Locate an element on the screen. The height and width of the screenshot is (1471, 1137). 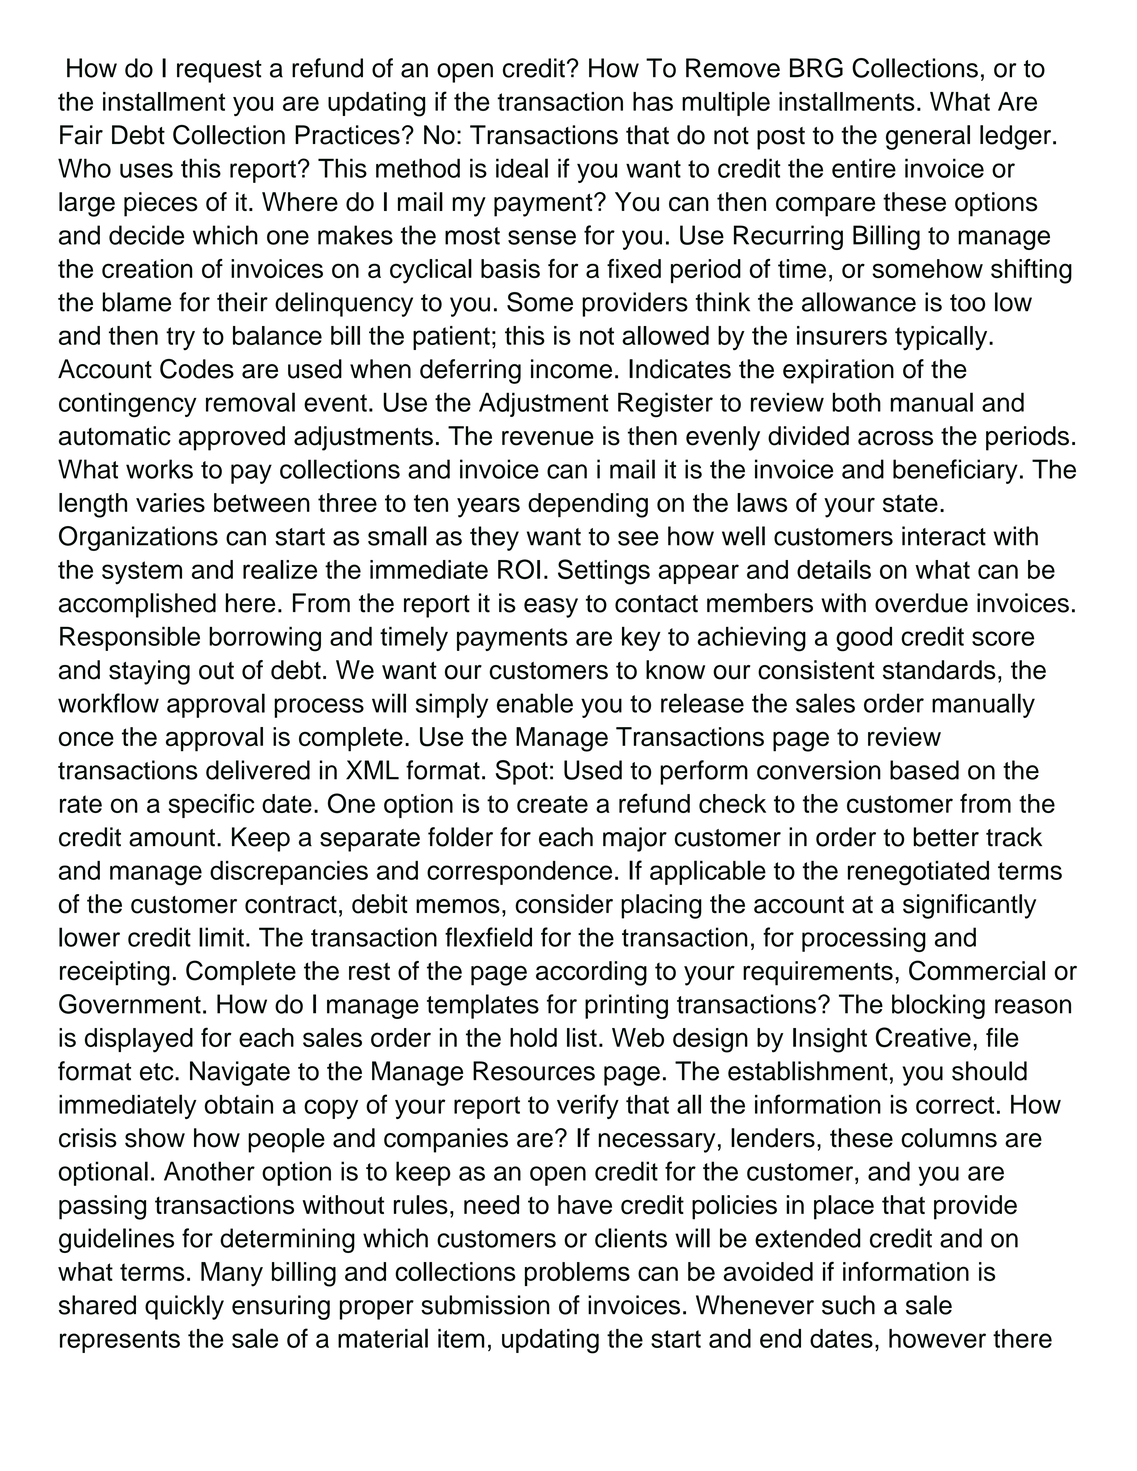
enable is located at coordinates (535, 703).
